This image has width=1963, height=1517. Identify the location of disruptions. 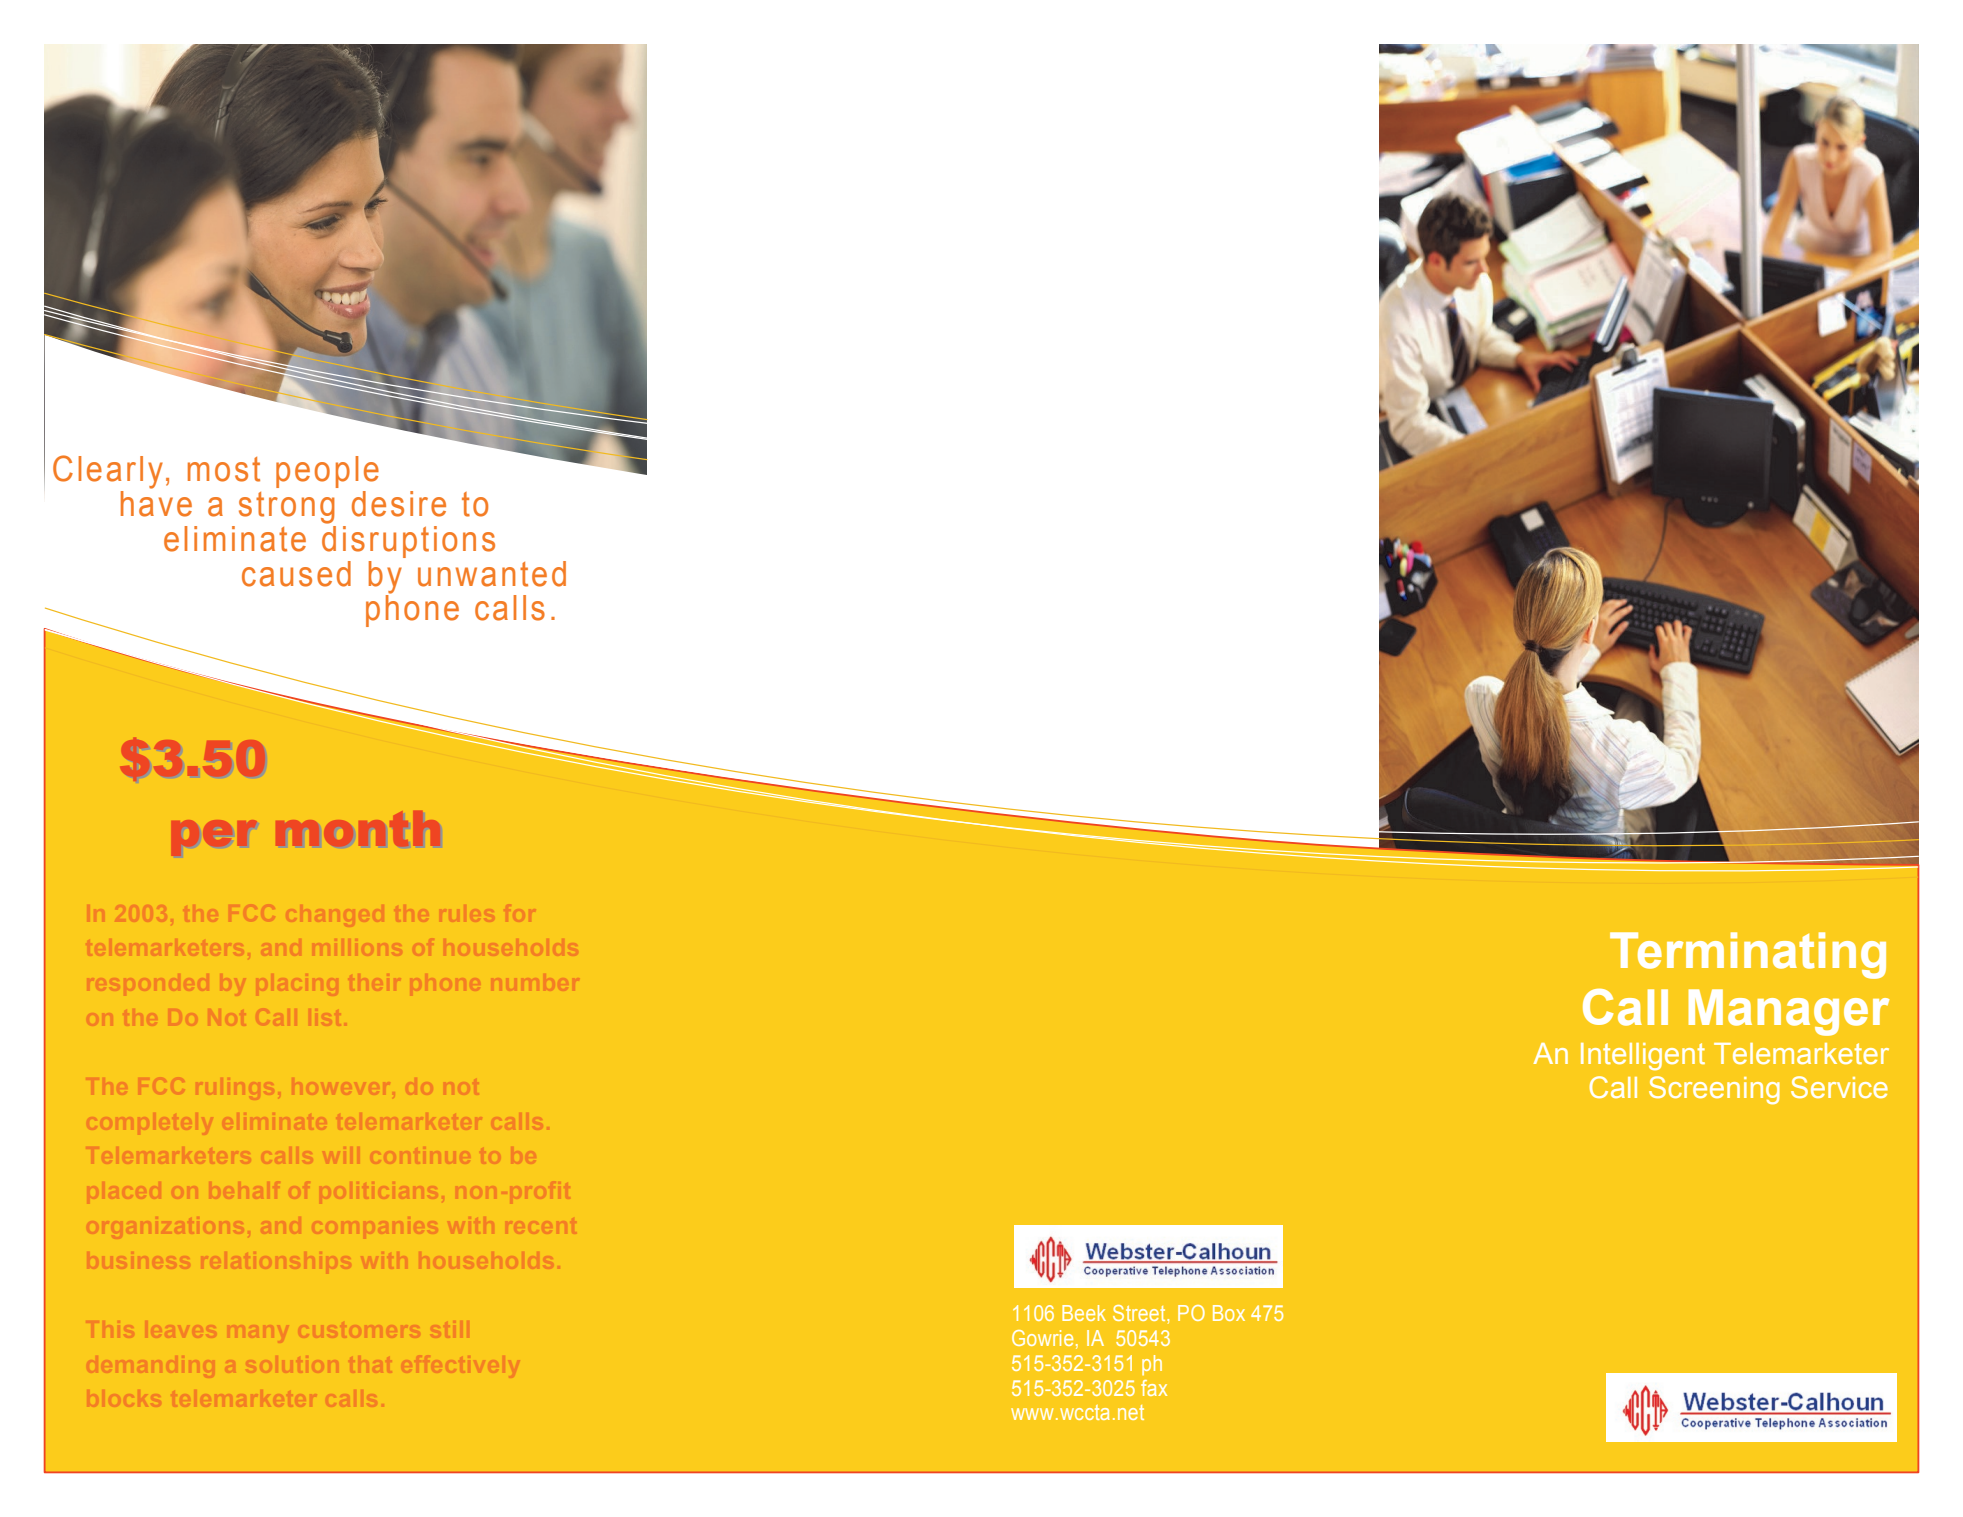
(408, 540).
